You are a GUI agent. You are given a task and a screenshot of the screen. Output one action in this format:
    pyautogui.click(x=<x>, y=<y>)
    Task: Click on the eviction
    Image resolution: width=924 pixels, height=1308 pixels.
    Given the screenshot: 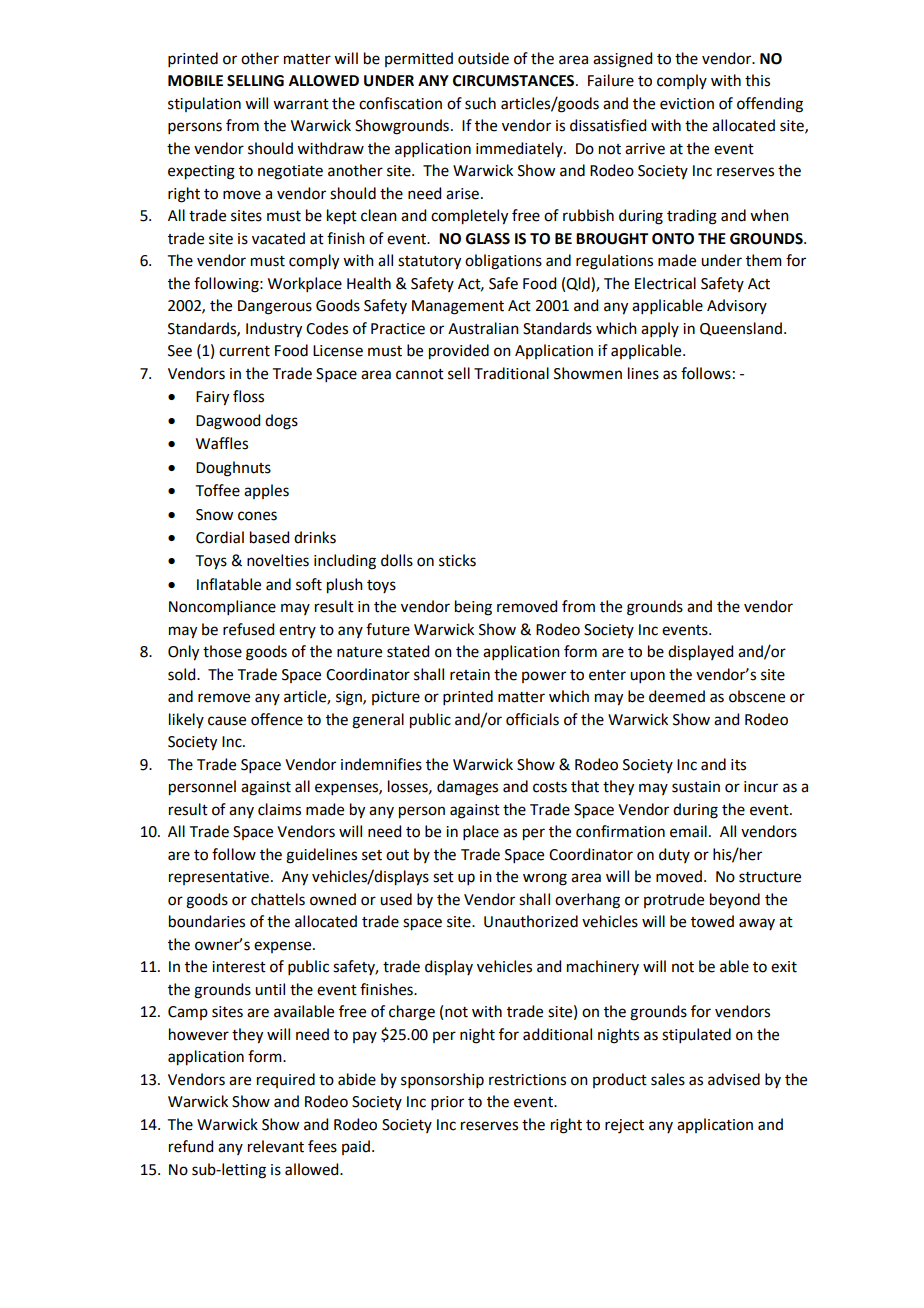 What is the action you would take?
    pyautogui.click(x=687, y=104)
